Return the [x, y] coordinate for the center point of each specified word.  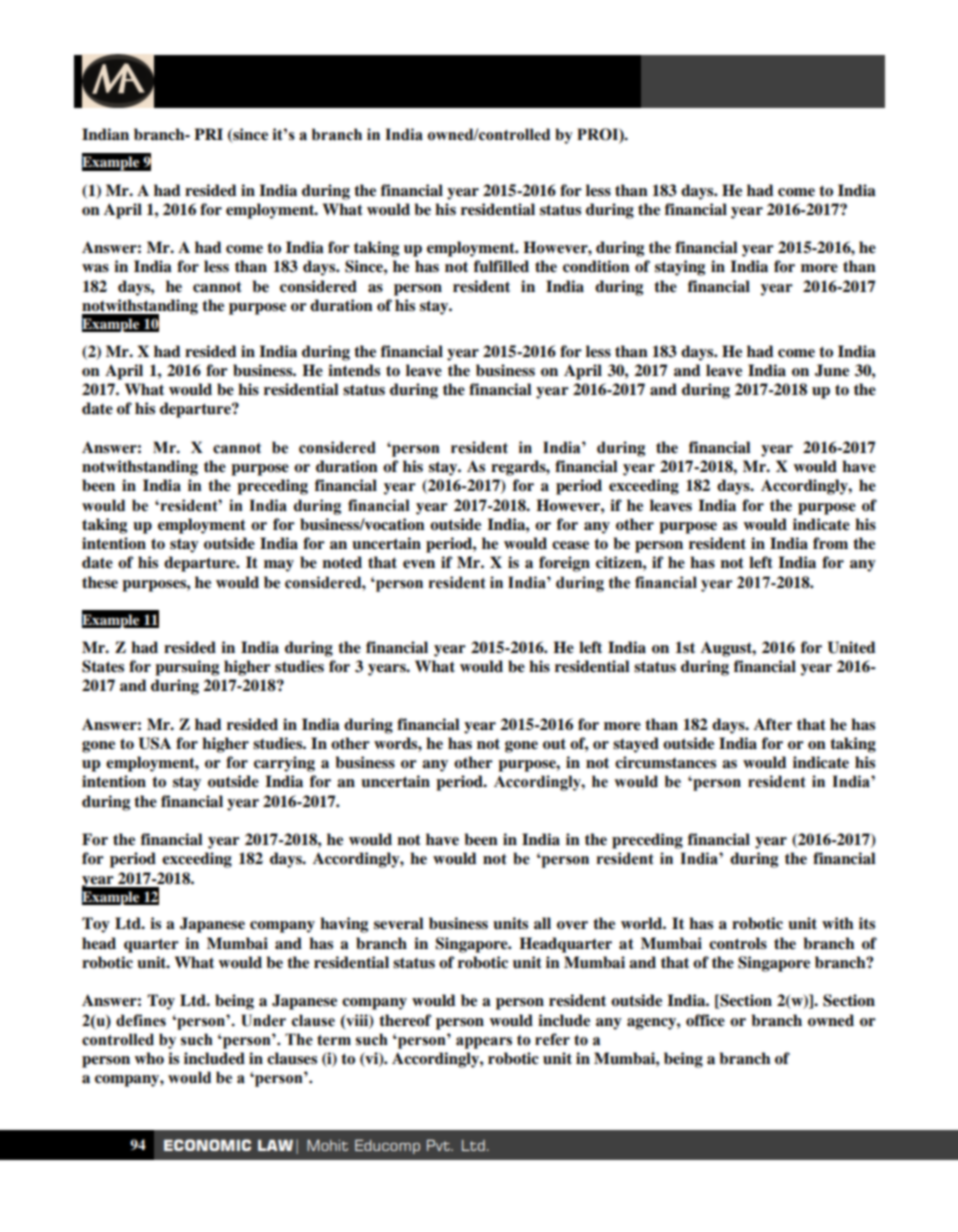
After [773, 724]
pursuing [187, 668]
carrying [284, 764]
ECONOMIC [207, 1145]
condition [596, 266]
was [95, 268]
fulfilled [501, 266]
